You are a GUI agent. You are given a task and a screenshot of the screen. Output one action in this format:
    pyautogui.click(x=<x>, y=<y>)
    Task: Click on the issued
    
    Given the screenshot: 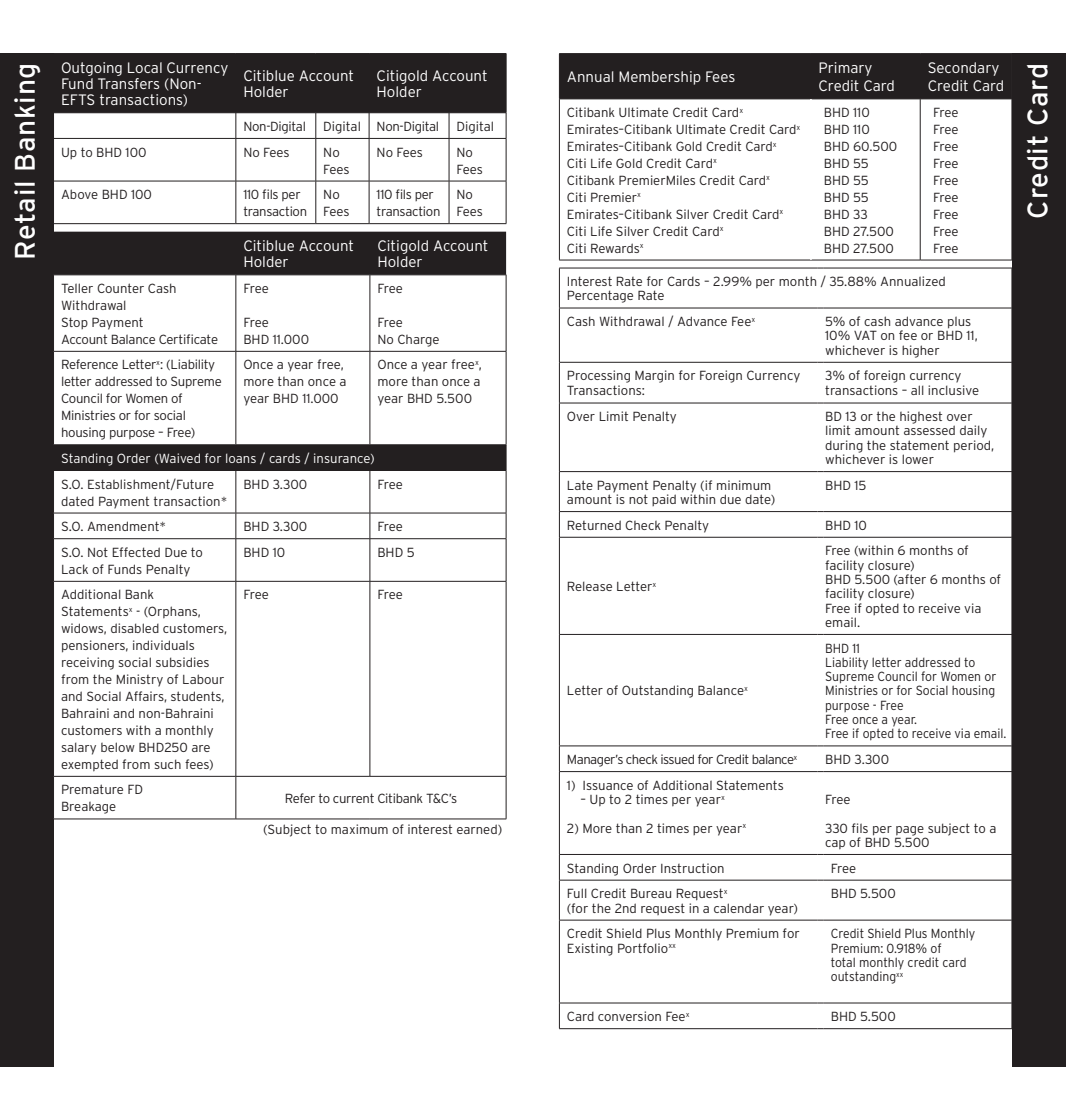 What is the action you would take?
    pyautogui.click(x=677, y=759)
